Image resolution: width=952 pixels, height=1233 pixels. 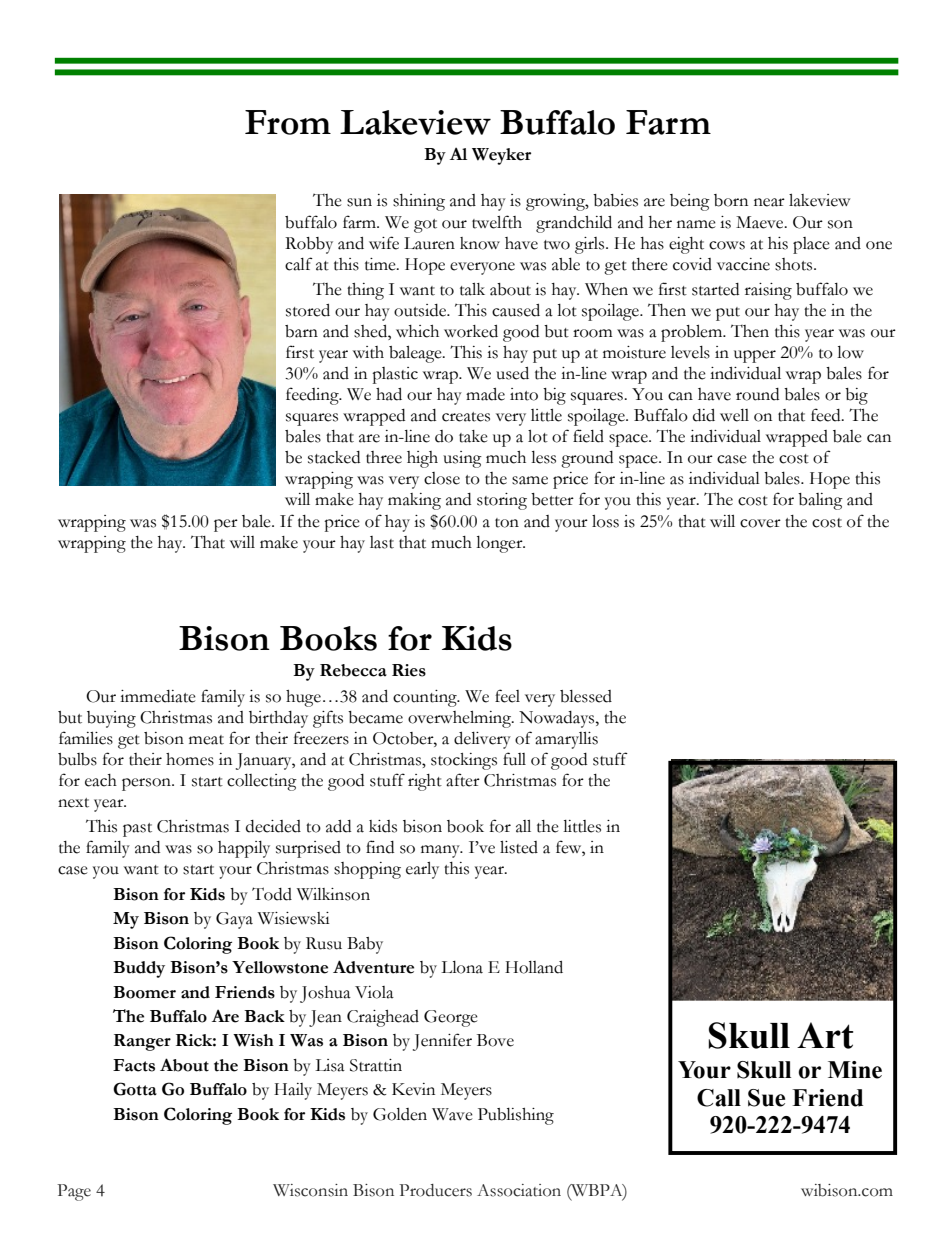 What do you see at coordinates (409, 670) in the page?
I see `Ries` at bounding box center [409, 670].
